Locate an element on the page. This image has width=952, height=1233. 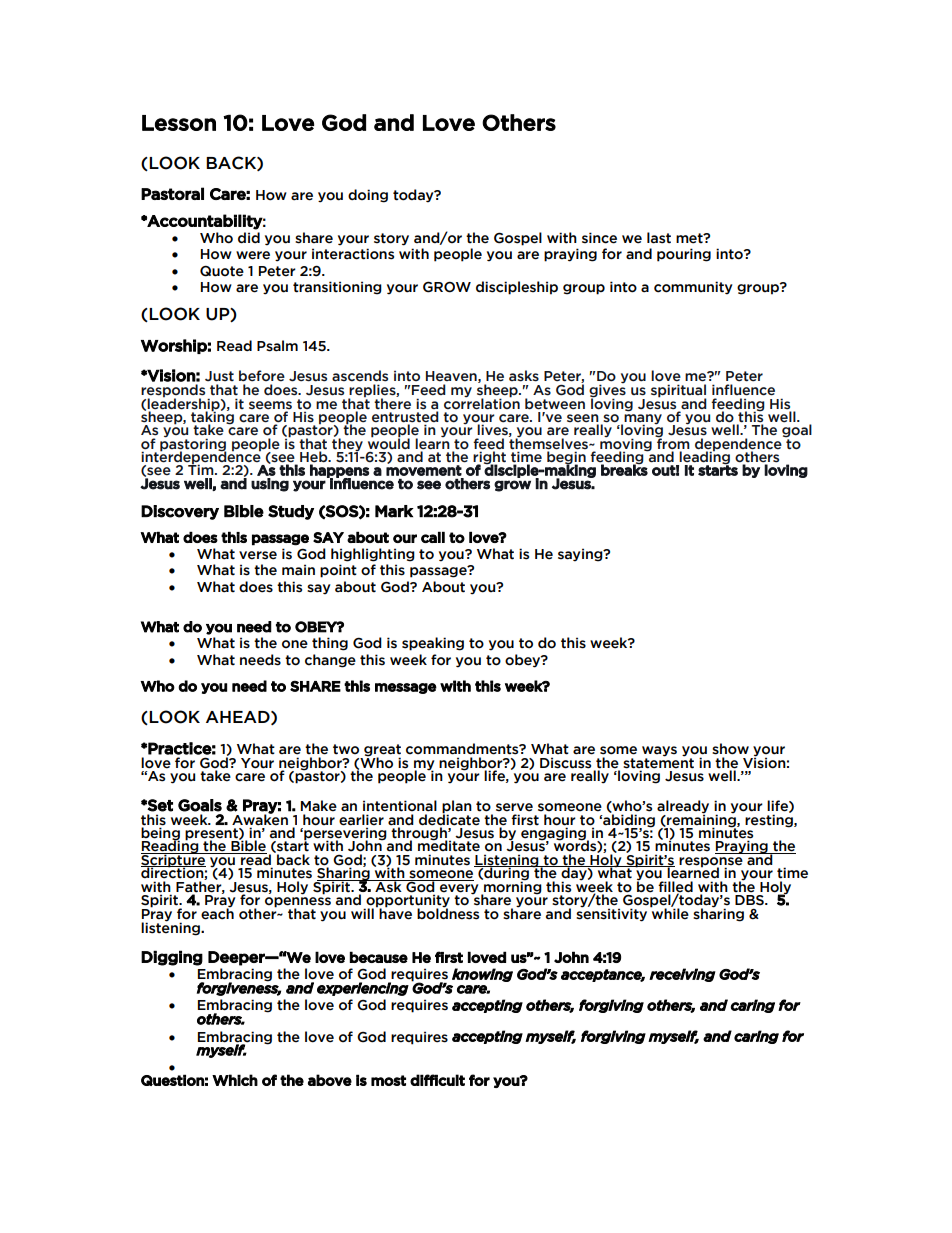
Make is located at coordinates (319, 806).
